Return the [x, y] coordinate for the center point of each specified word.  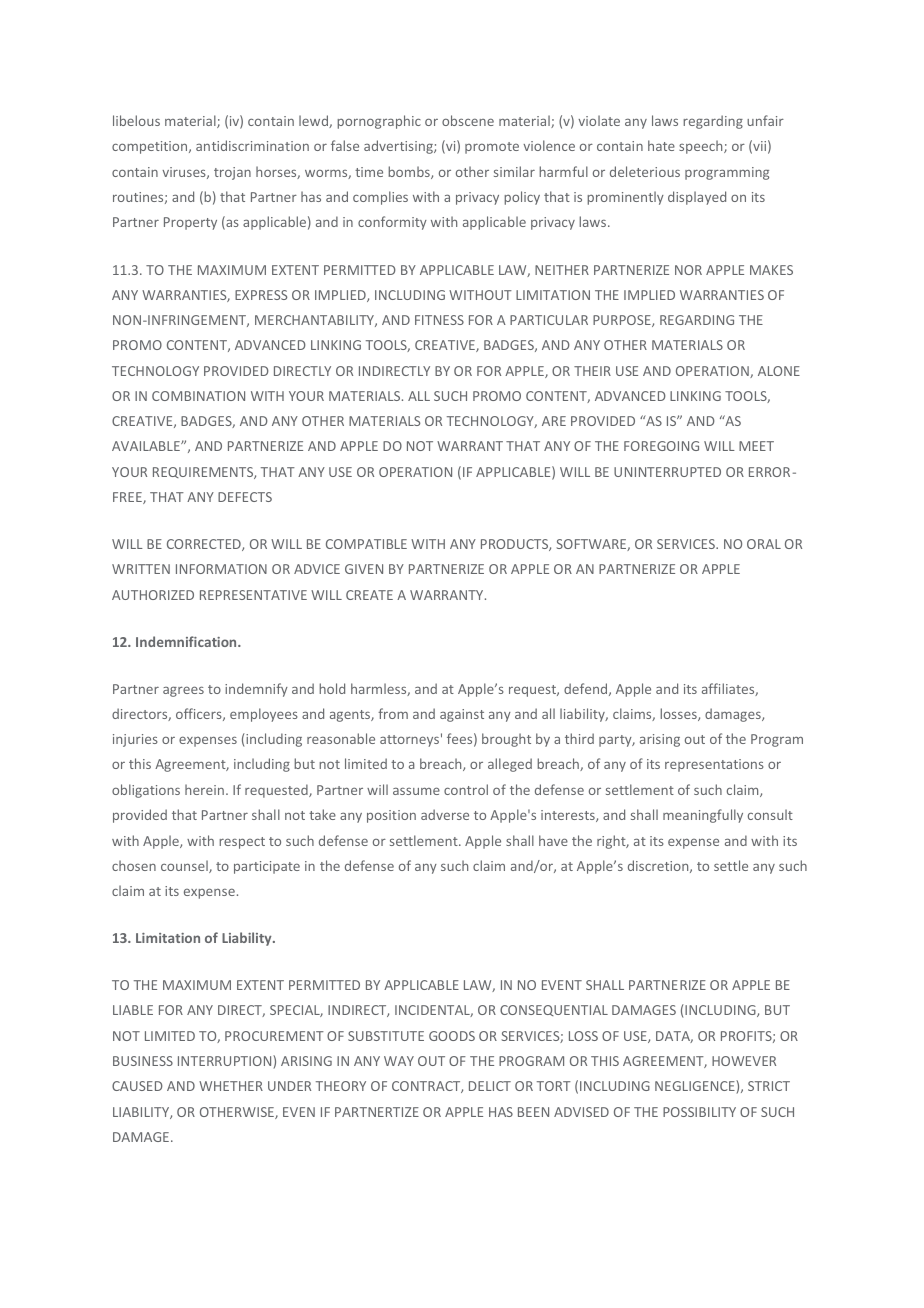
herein [204, 789]
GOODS [452, 1036]
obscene [468, 120]
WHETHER [231, 1086]
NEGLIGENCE [696, 1085]
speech [702, 147]
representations [714, 765]
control [466, 789]
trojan [232, 173]
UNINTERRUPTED [667, 472]
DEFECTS [245, 497]
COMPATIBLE [366, 544]
